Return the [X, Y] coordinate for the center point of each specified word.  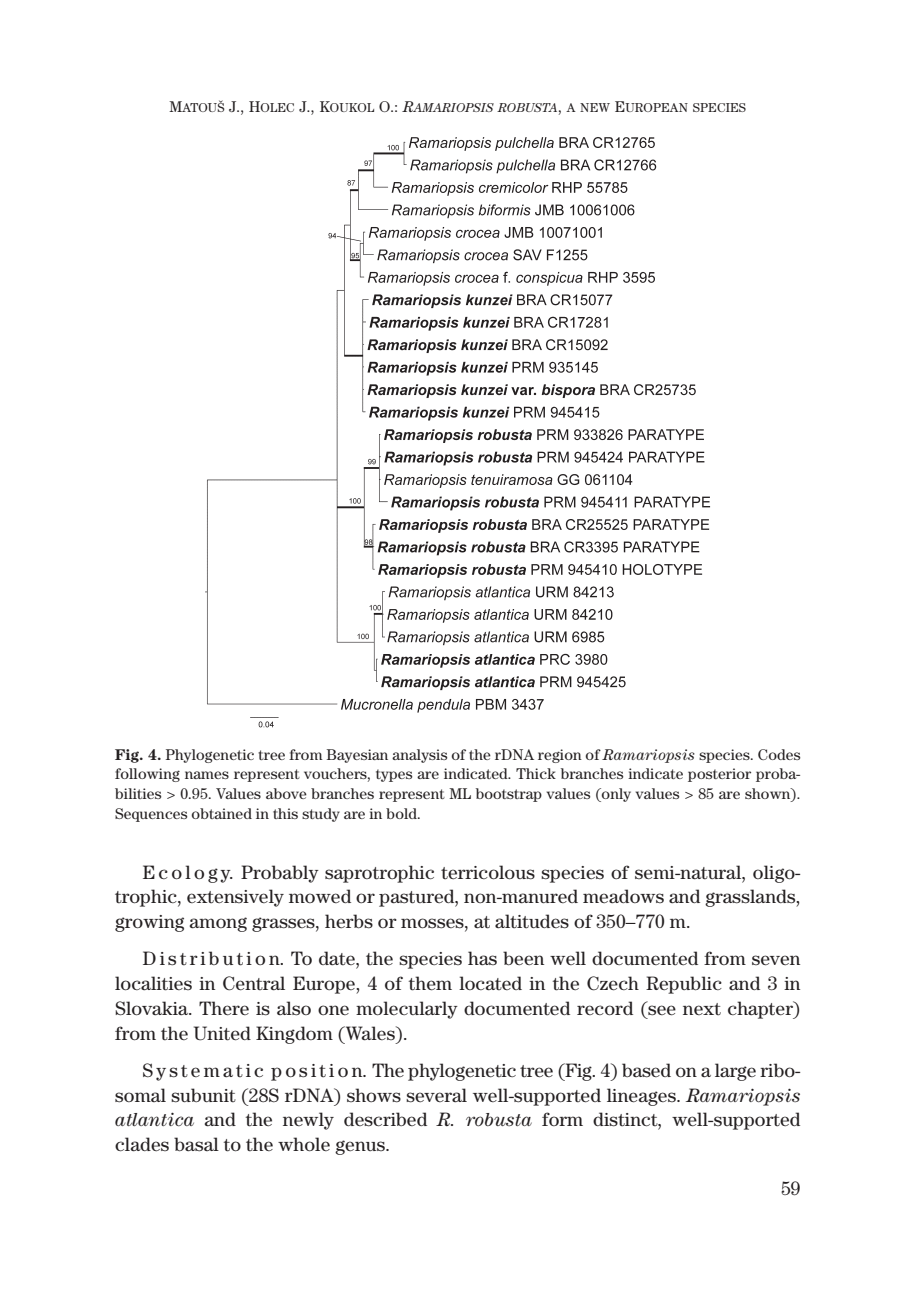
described [385, 1119]
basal [196, 1144]
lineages [642, 1097]
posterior [719, 775]
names [207, 775]
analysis [419, 756]
